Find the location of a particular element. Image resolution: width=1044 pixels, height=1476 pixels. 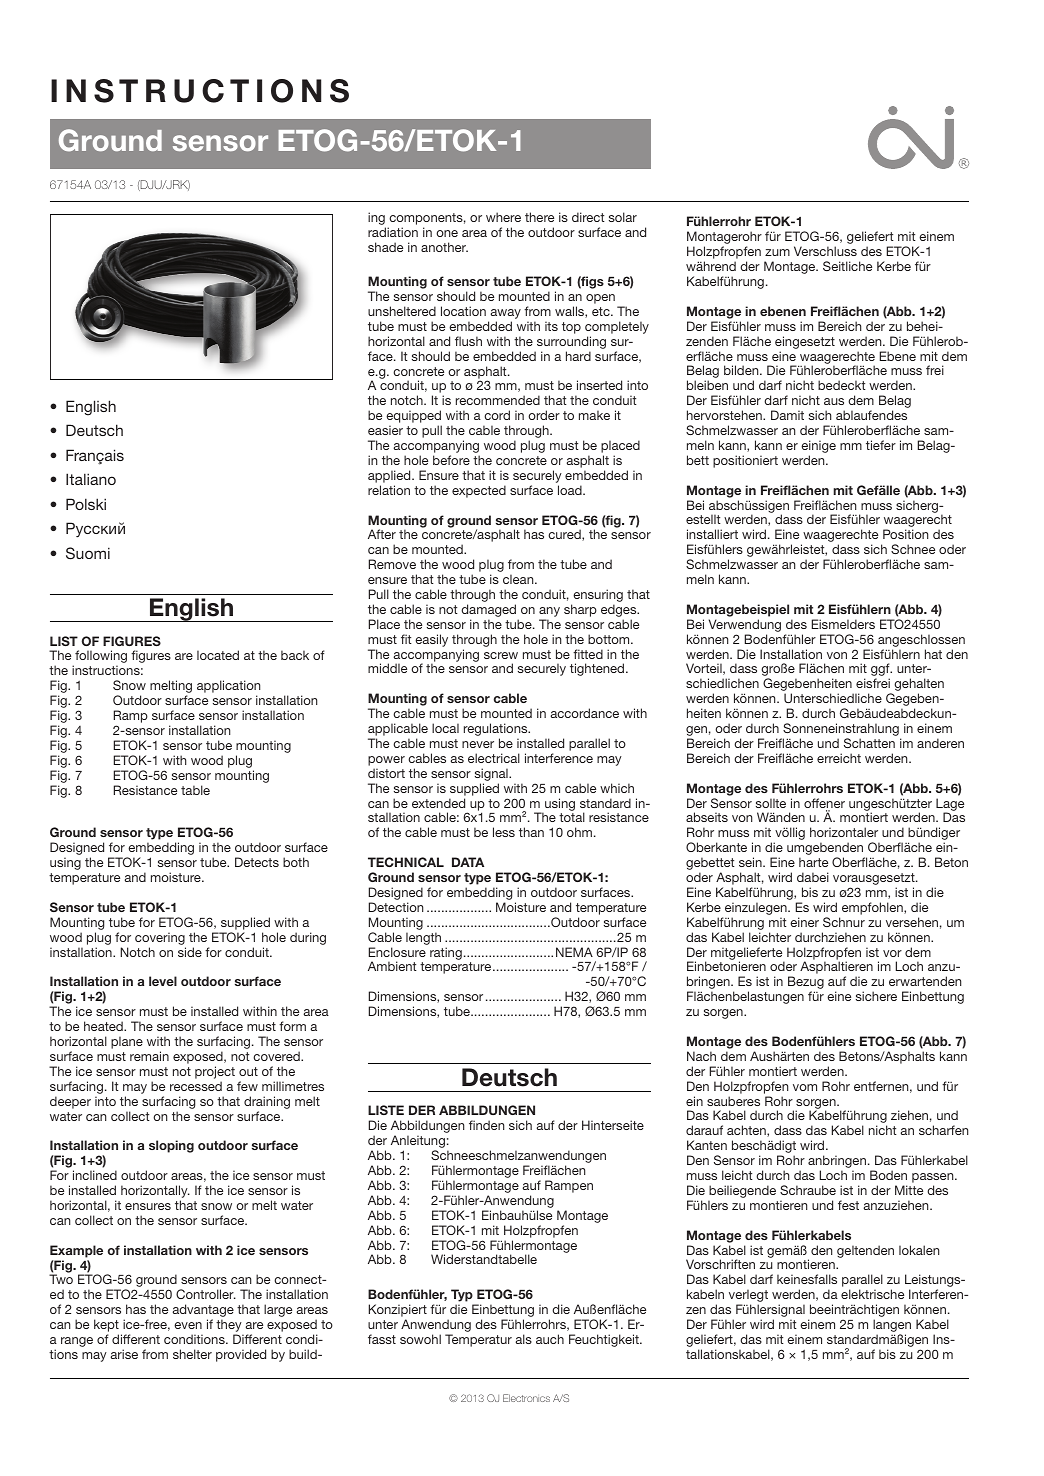

als is located at coordinates (523, 1339).
